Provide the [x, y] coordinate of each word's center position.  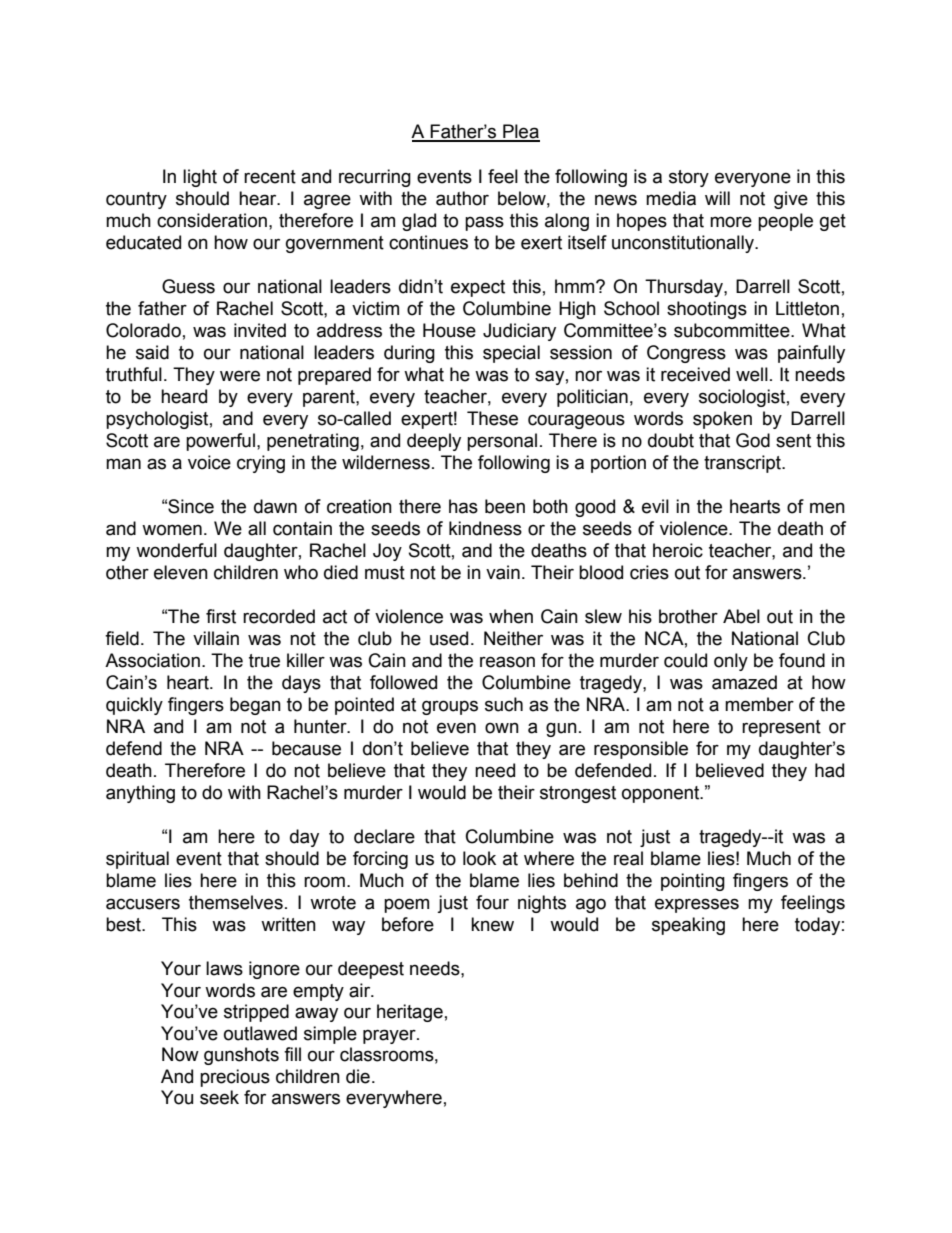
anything [140, 794]
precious [235, 1078]
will [717, 198]
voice [209, 462]
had [829, 770]
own [502, 728]
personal [502, 442]
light [200, 178]
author [462, 198]
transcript [744, 464]
